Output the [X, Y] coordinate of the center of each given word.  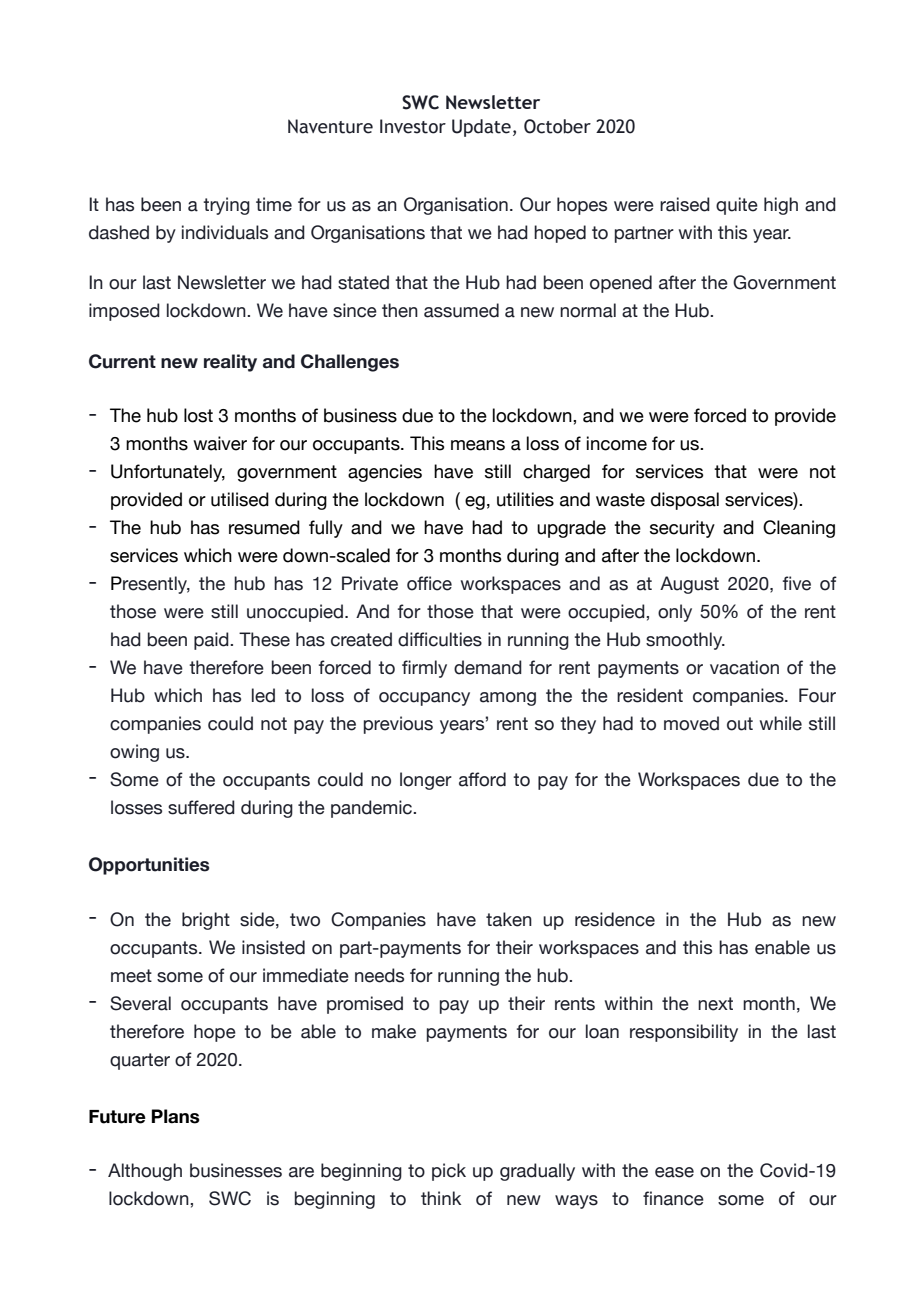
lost [198, 415]
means [478, 445]
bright [206, 921]
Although [145, 1172]
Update [481, 128]
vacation [744, 667]
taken [509, 919]
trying [226, 206]
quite [737, 206]
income [617, 443]
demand [488, 667]
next [715, 1004]
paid [212, 641]
